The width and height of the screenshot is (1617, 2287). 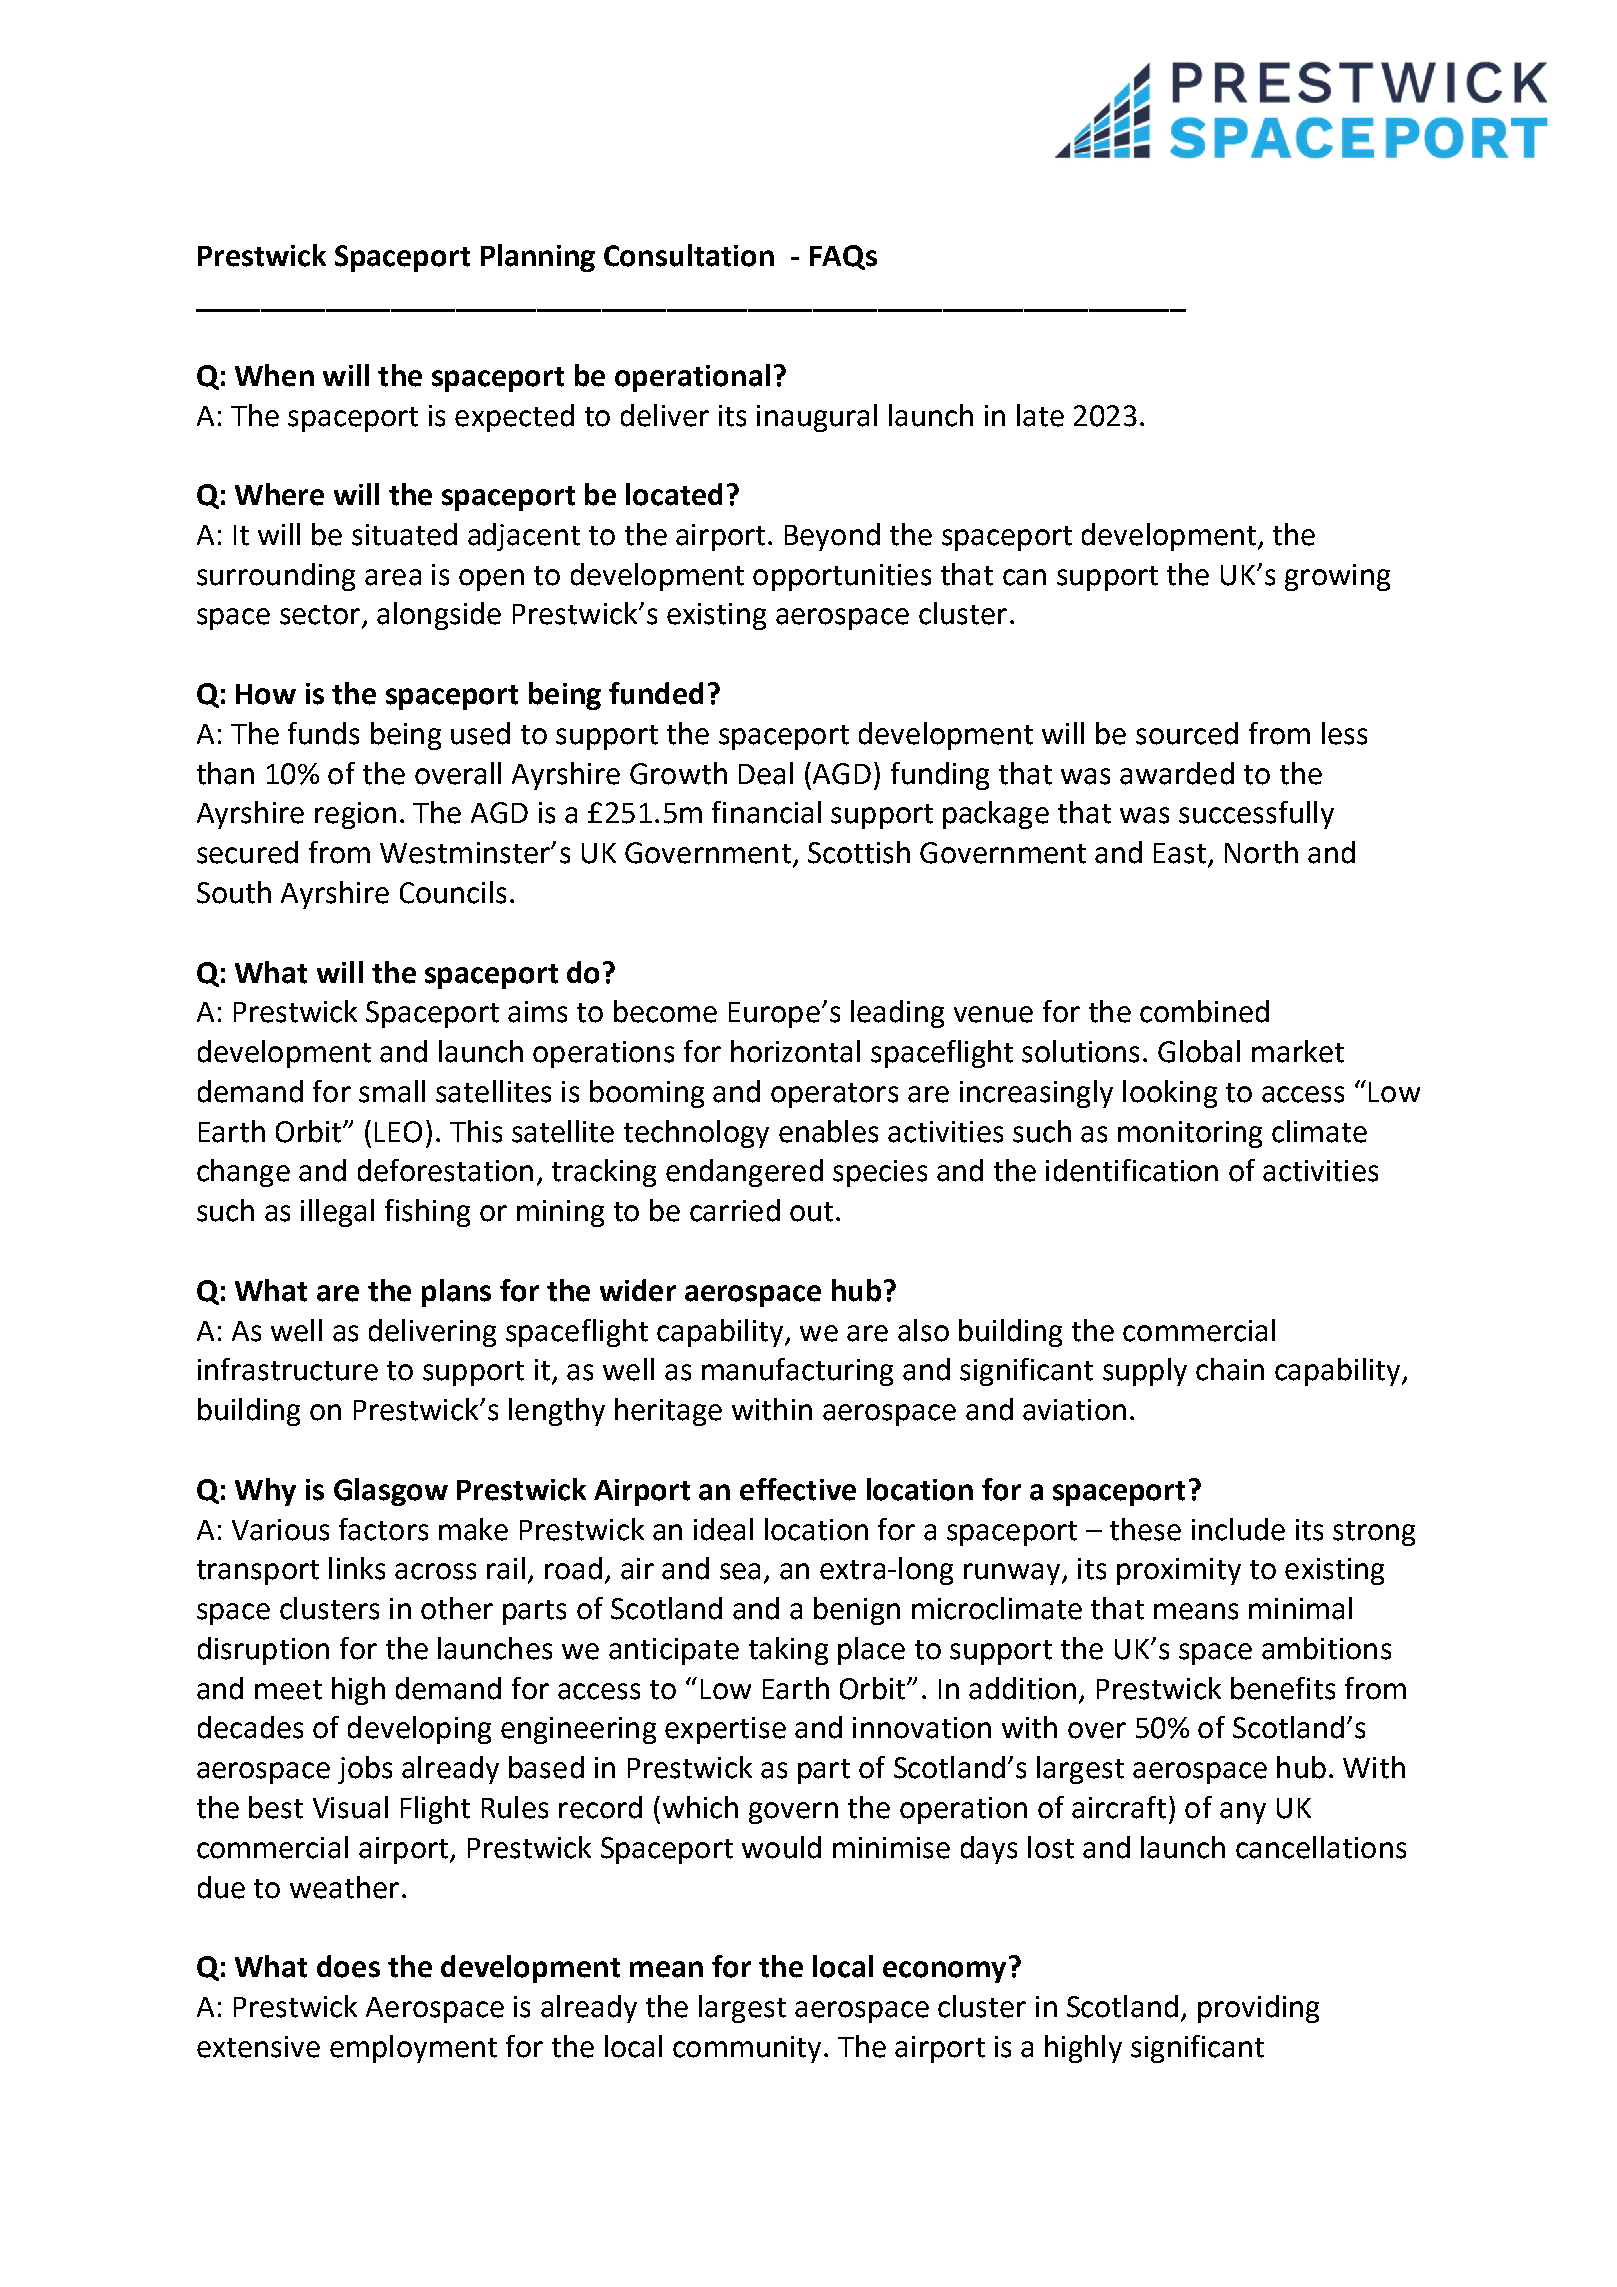 What do you see at coordinates (357, 1568) in the screenshot?
I see `links` at bounding box center [357, 1568].
